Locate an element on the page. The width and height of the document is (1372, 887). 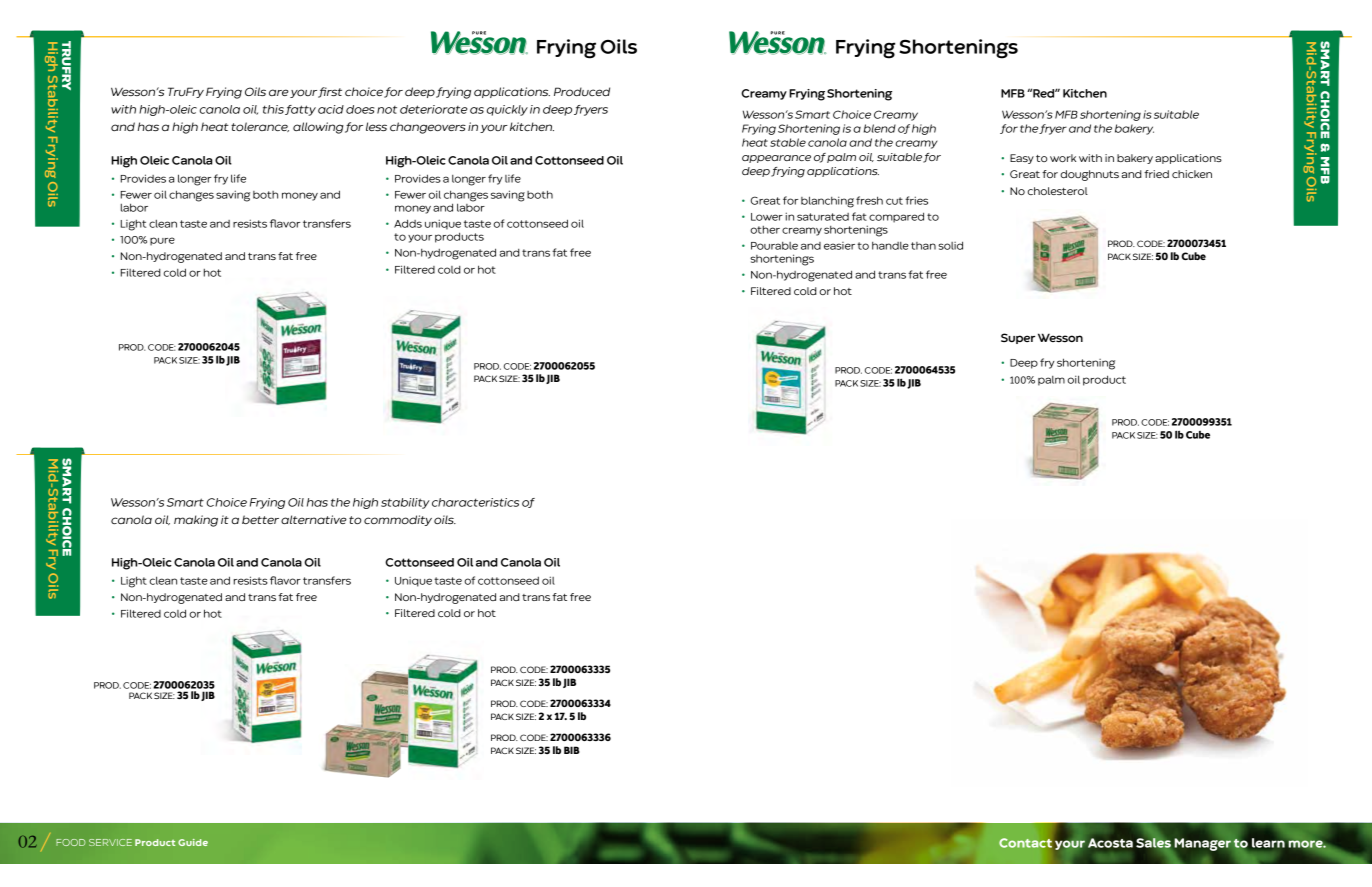
making is located at coordinates (196, 521).
